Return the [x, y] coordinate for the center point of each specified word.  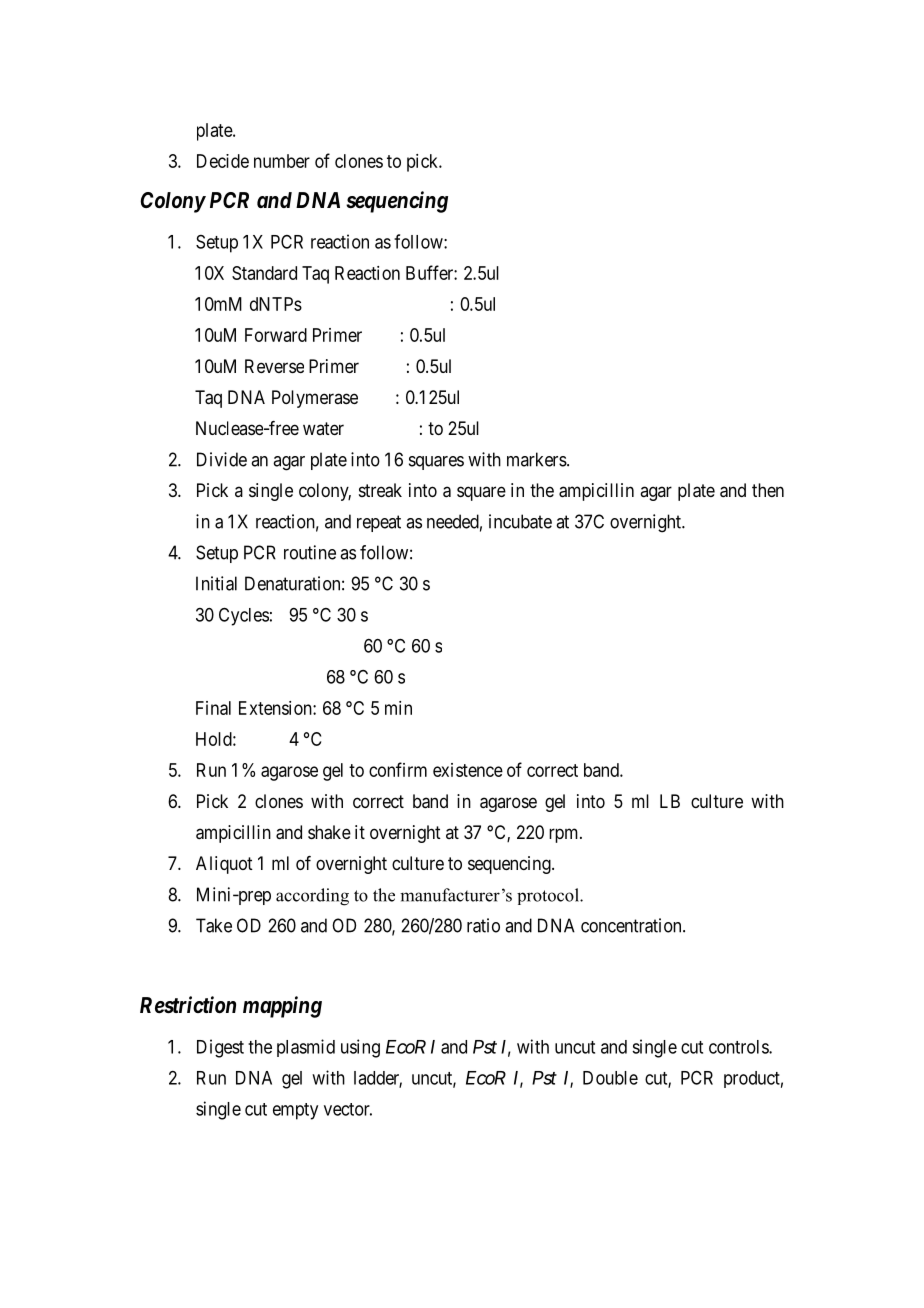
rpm [565, 835]
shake [329, 832]
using [360, 1048]
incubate [520, 521]
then [768, 490]
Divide [222, 459]
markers [537, 459]
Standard [264, 273]
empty [295, 1111]
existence [468, 770]
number [282, 161]
